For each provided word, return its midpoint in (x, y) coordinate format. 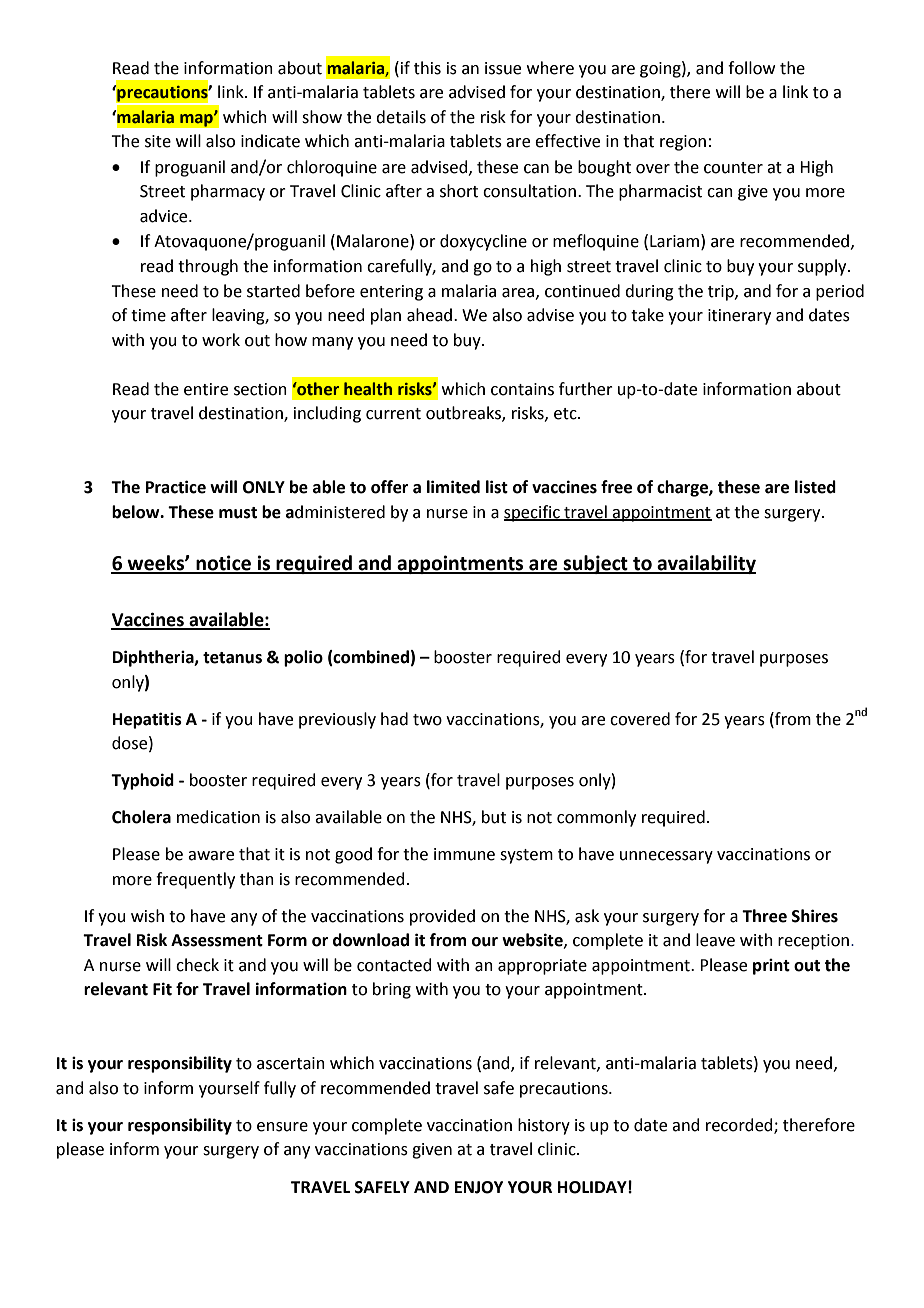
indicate (270, 141)
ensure (282, 1127)
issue (503, 68)
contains (522, 389)
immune (464, 854)
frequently (195, 880)
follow (751, 68)
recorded (740, 1125)
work (221, 340)
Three (764, 916)
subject (595, 564)
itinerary (739, 317)
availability (705, 564)
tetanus (232, 658)
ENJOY (479, 1187)
